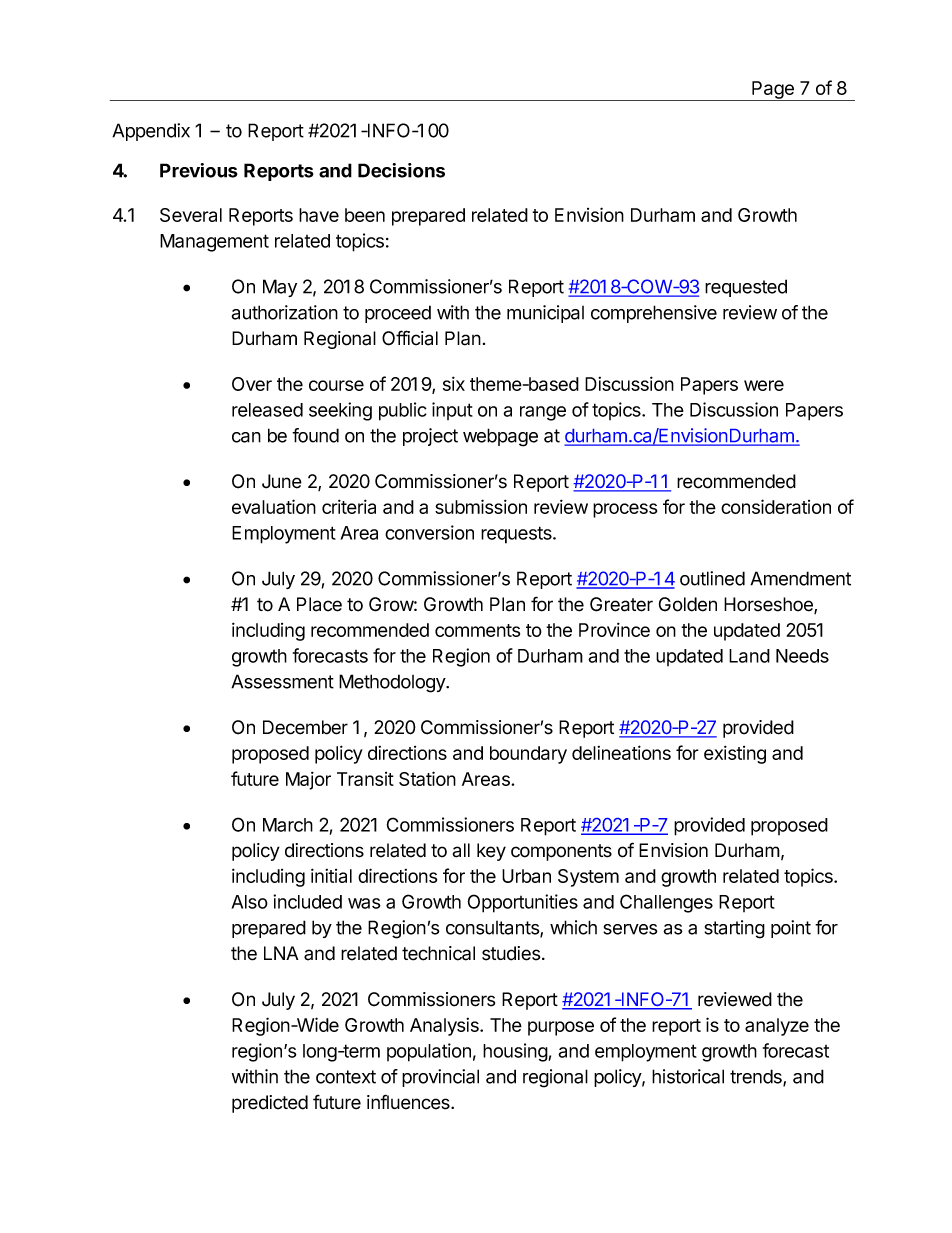 This image has width=952, height=1233. What do you see at coordinates (776, 506) in the image?
I see `consideration` at bounding box center [776, 506].
